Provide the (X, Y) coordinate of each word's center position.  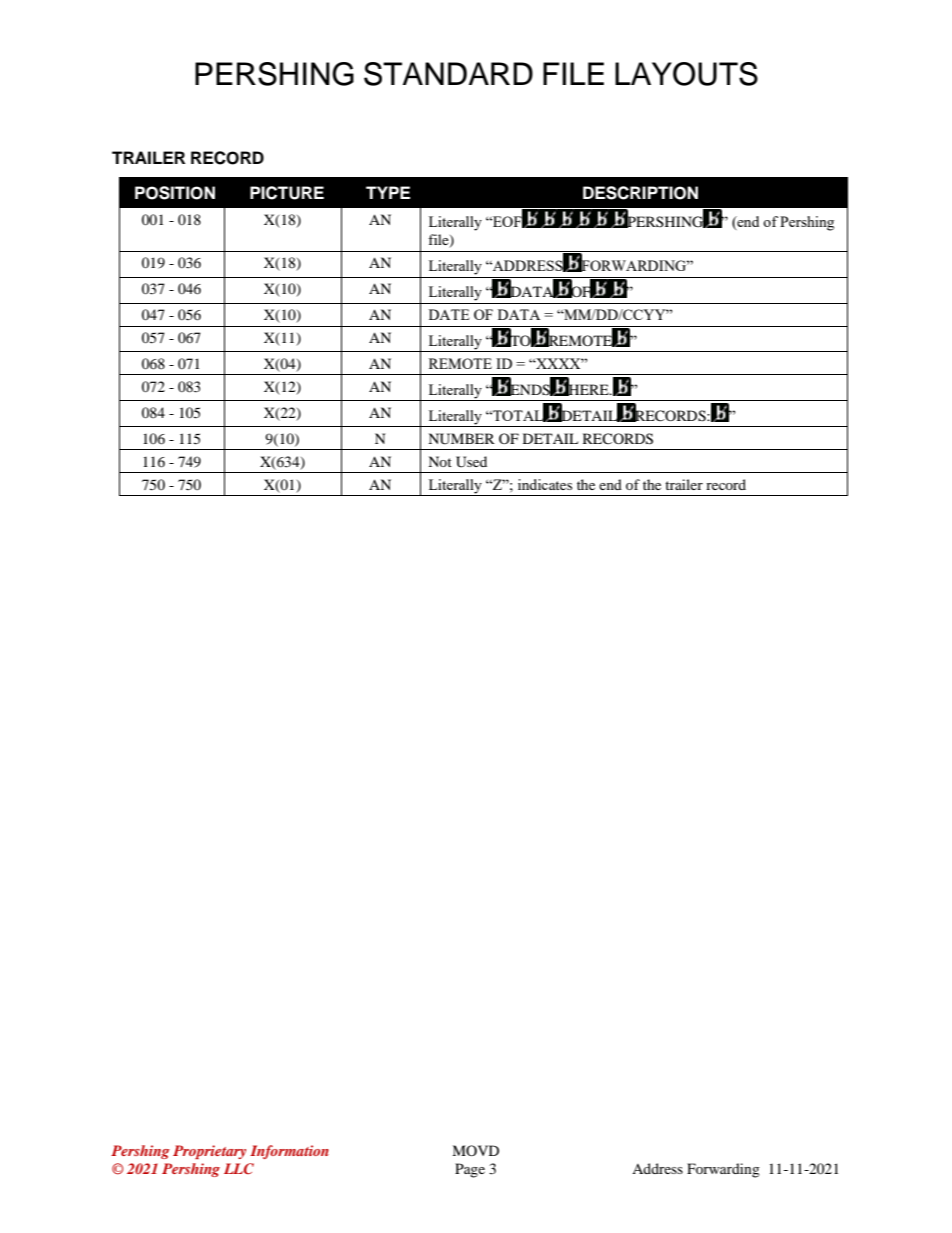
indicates (545, 484)
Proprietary (209, 1152)
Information (289, 1152)
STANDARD (448, 74)
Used (471, 462)
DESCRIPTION (640, 193)
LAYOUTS (686, 74)
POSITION (175, 193)
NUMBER (461, 439)
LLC (239, 1168)
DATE (449, 314)
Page (470, 1170)
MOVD (475, 1150)
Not (440, 461)
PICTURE (287, 193)
